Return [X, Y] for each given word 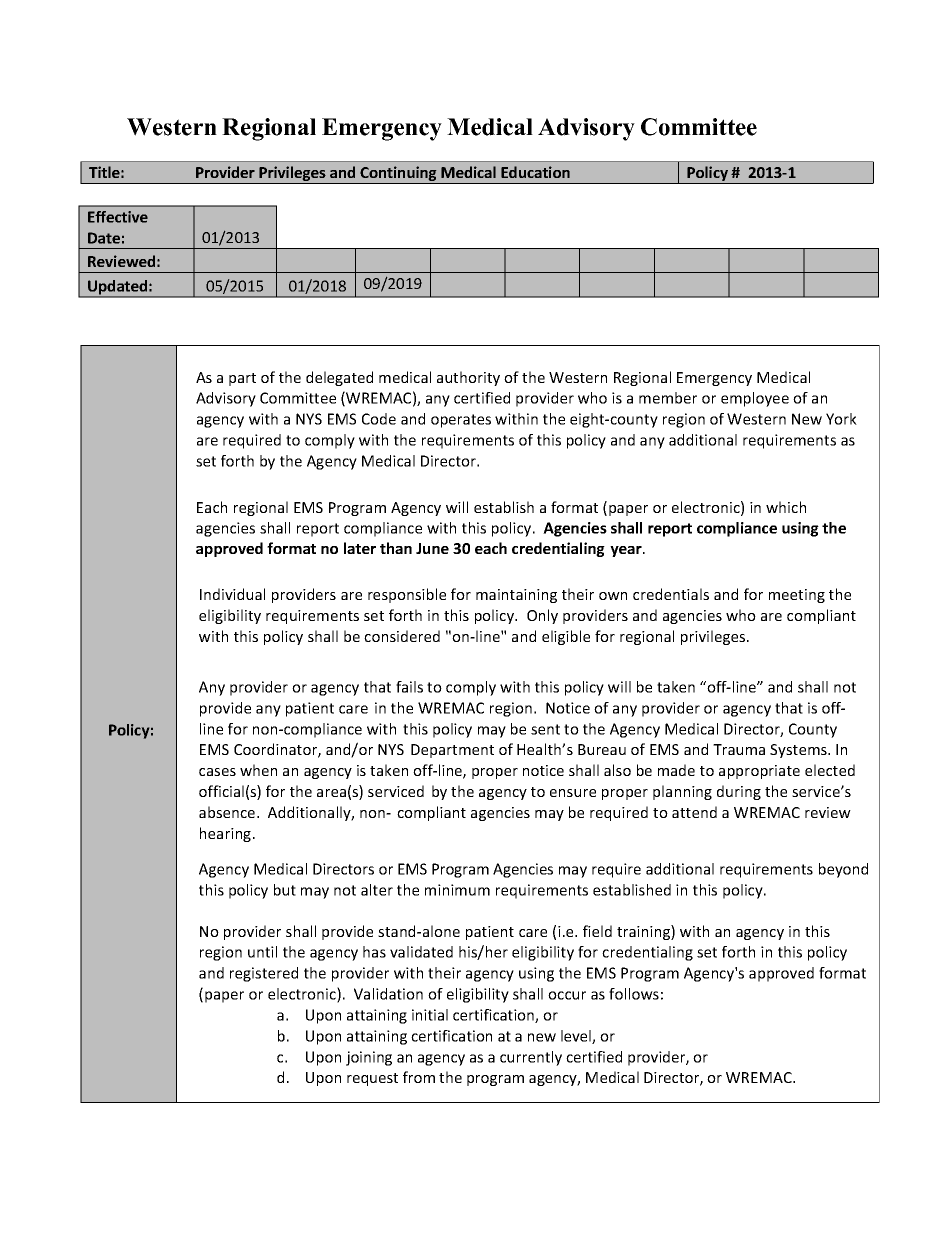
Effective [118, 217]
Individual [232, 594]
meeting [797, 596]
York [841, 419]
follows [634, 994]
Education [535, 172]
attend [694, 812]
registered [264, 974]
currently [531, 1058]
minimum [457, 890]
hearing [225, 834]
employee [755, 399]
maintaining [516, 596]
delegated [339, 378]
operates [461, 421]
